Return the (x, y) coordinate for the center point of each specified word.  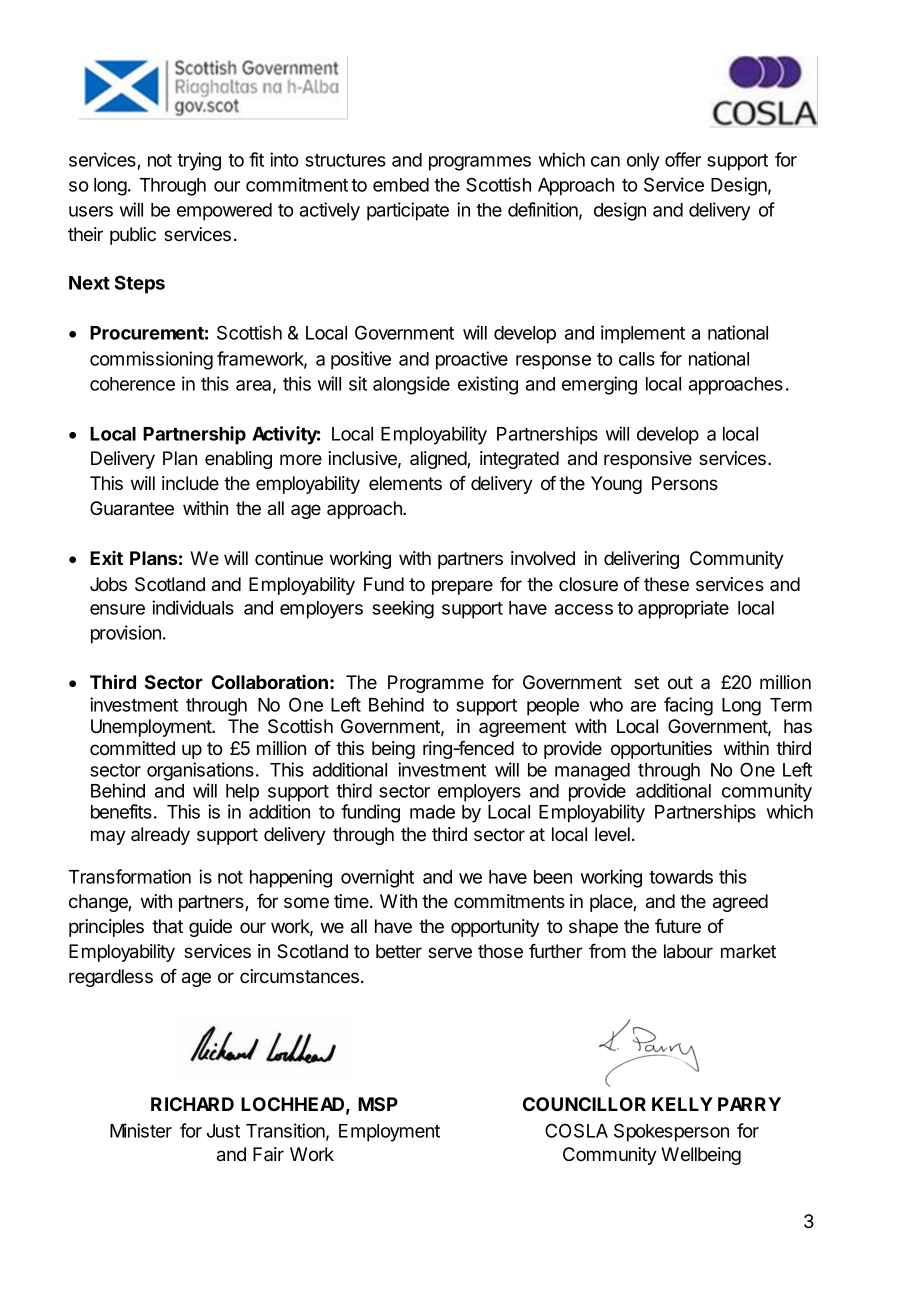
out (680, 683)
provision (126, 634)
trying (199, 161)
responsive (648, 460)
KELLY (682, 1104)
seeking (403, 609)
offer (683, 159)
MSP (378, 1104)
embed (401, 185)
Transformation (130, 876)
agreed (740, 903)
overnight (377, 878)
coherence (132, 384)
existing (488, 385)
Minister (141, 1130)
